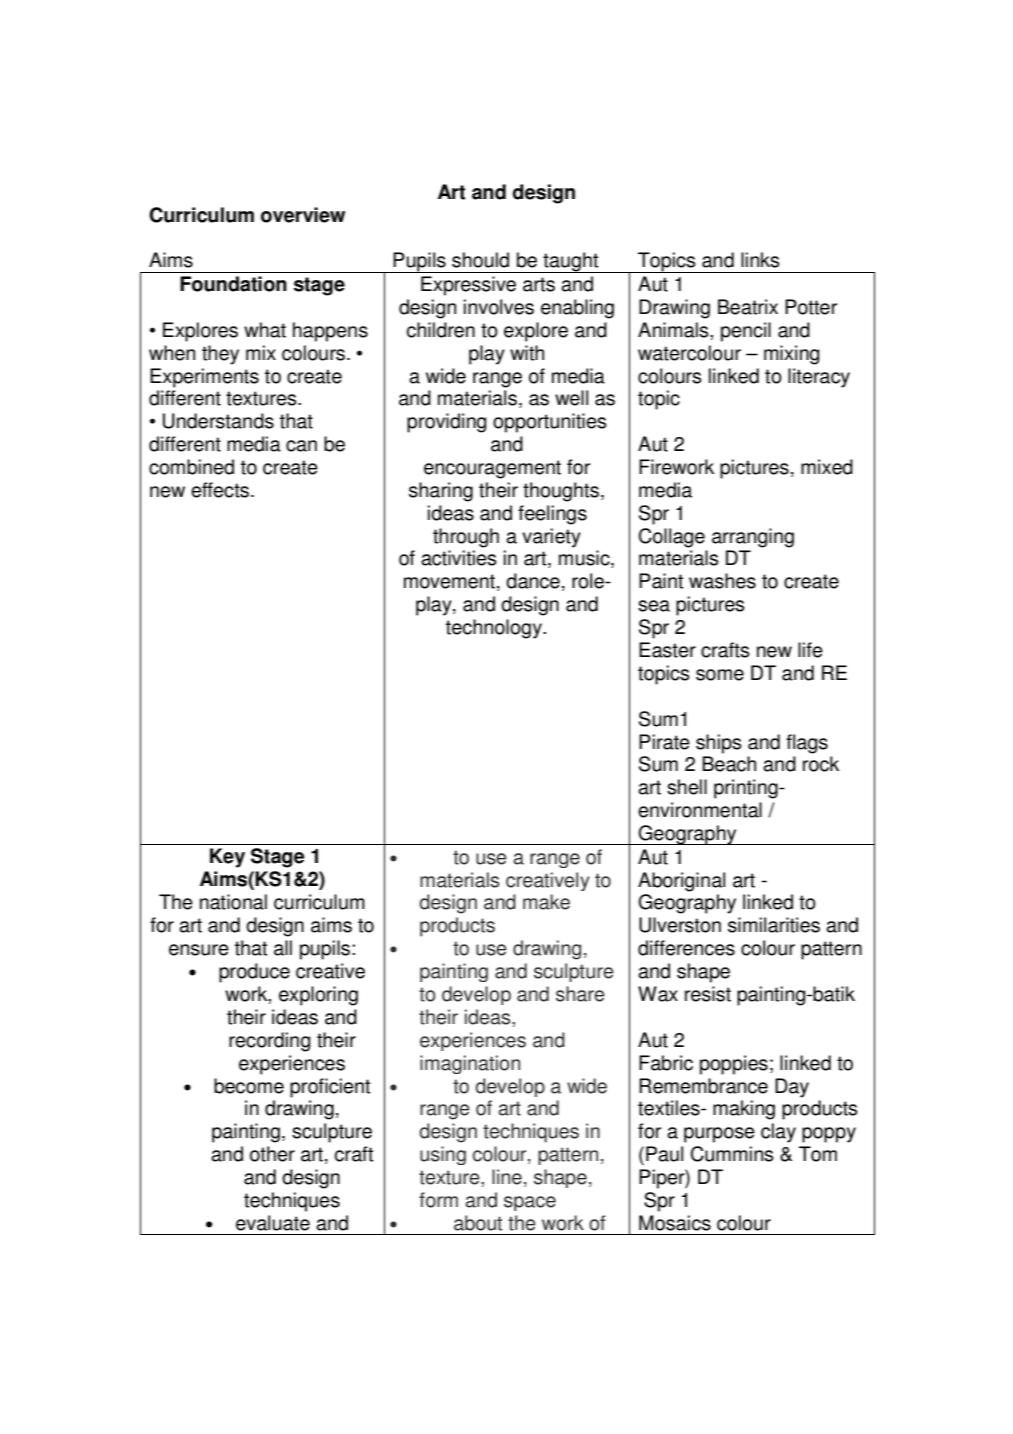  I want to click on Foundation, so click(233, 284).
